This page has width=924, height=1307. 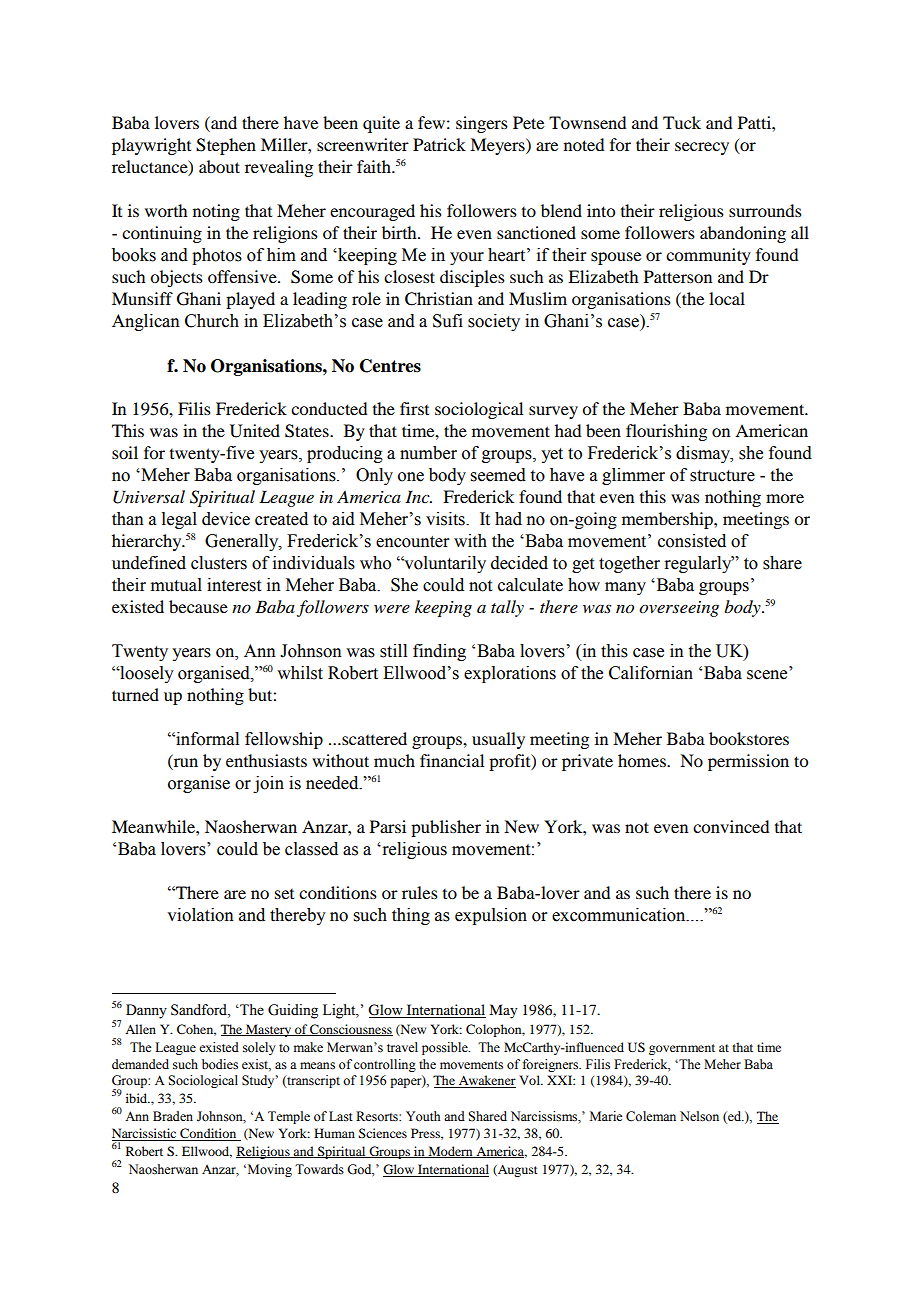 What do you see at coordinates (439, 144) in the page?
I see `Patrick` at bounding box center [439, 144].
